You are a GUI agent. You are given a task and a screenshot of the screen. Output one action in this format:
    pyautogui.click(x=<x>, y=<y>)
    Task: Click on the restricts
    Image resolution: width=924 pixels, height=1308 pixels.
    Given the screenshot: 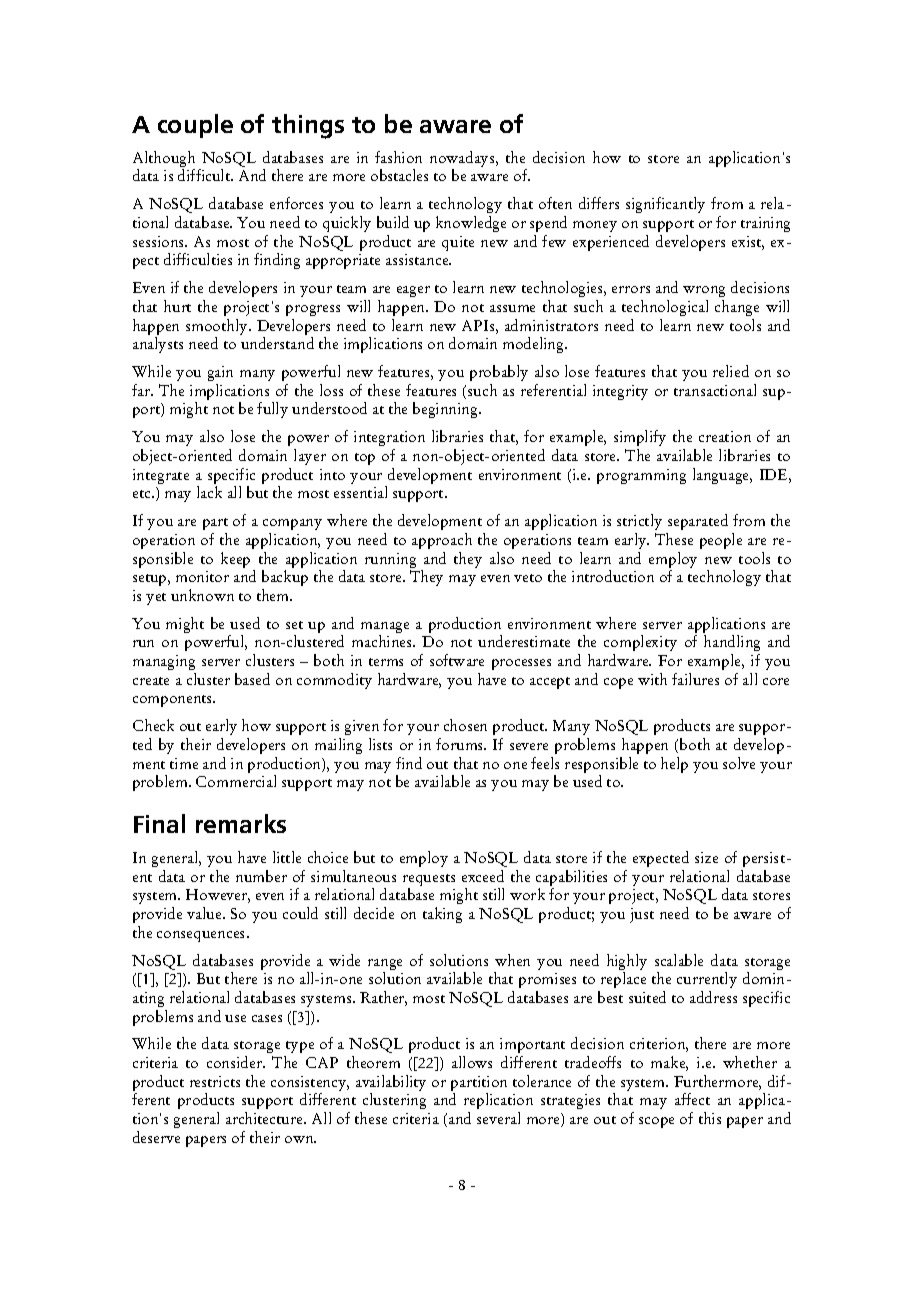 What is the action you would take?
    pyautogui.click(x=215, y=1081)
